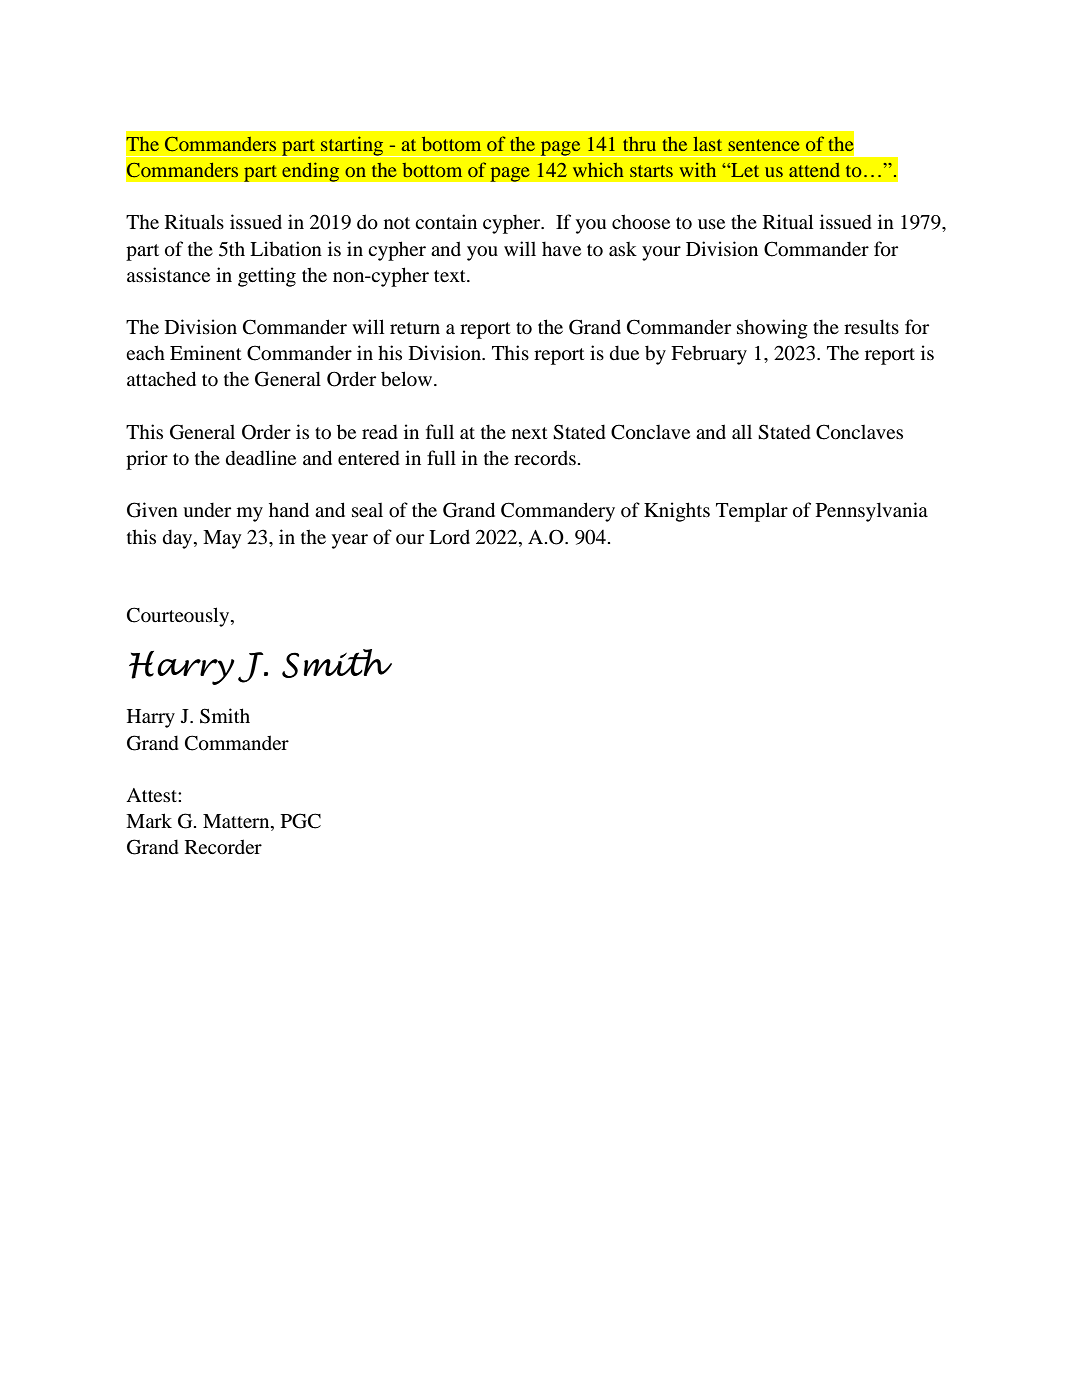  What do you see at coordinates (598, 170) in the screenshot?
I see `which` at bounding box center [598, 170].
